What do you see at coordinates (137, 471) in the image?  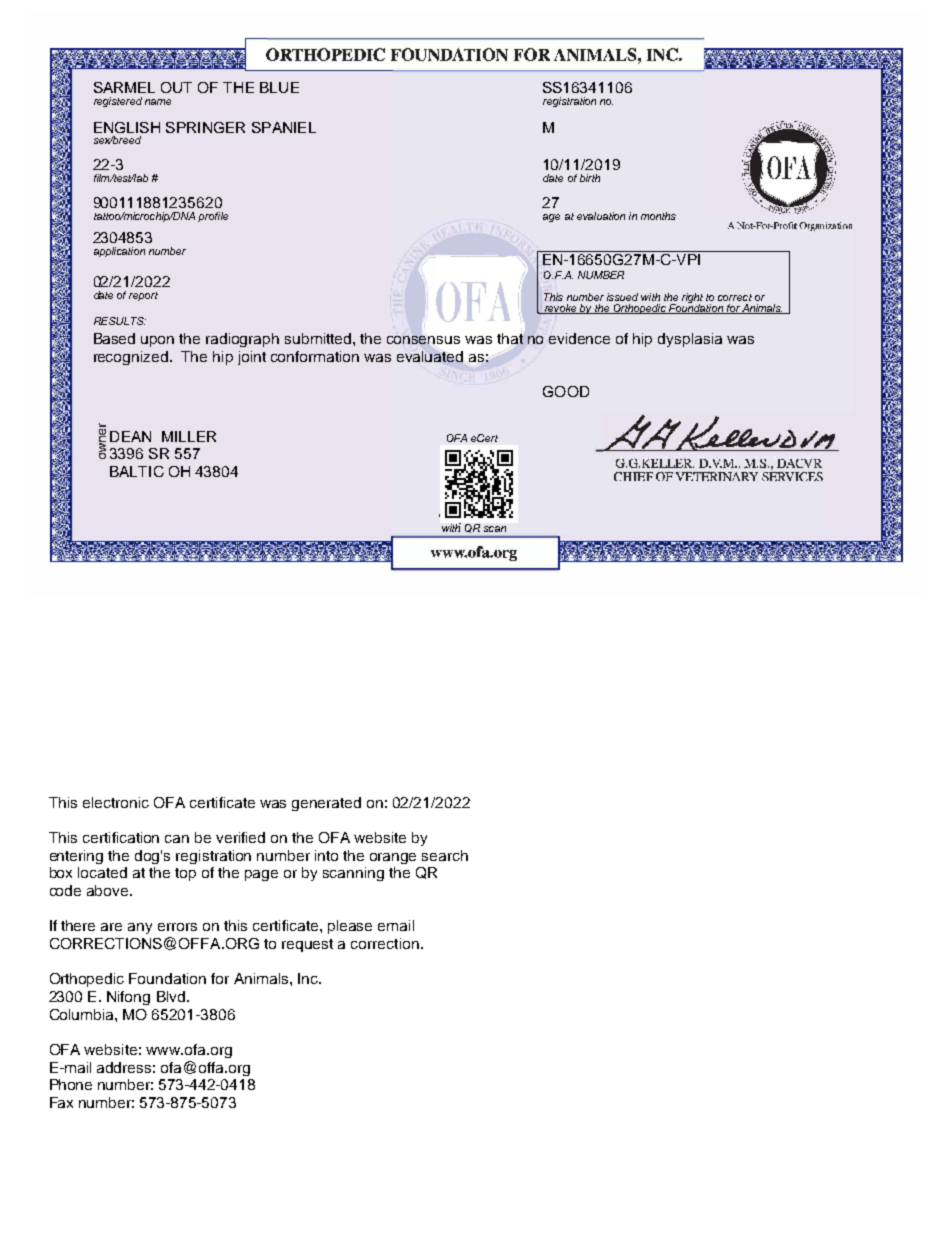 I see `BALTIC` at bounding box center [137, 471].
